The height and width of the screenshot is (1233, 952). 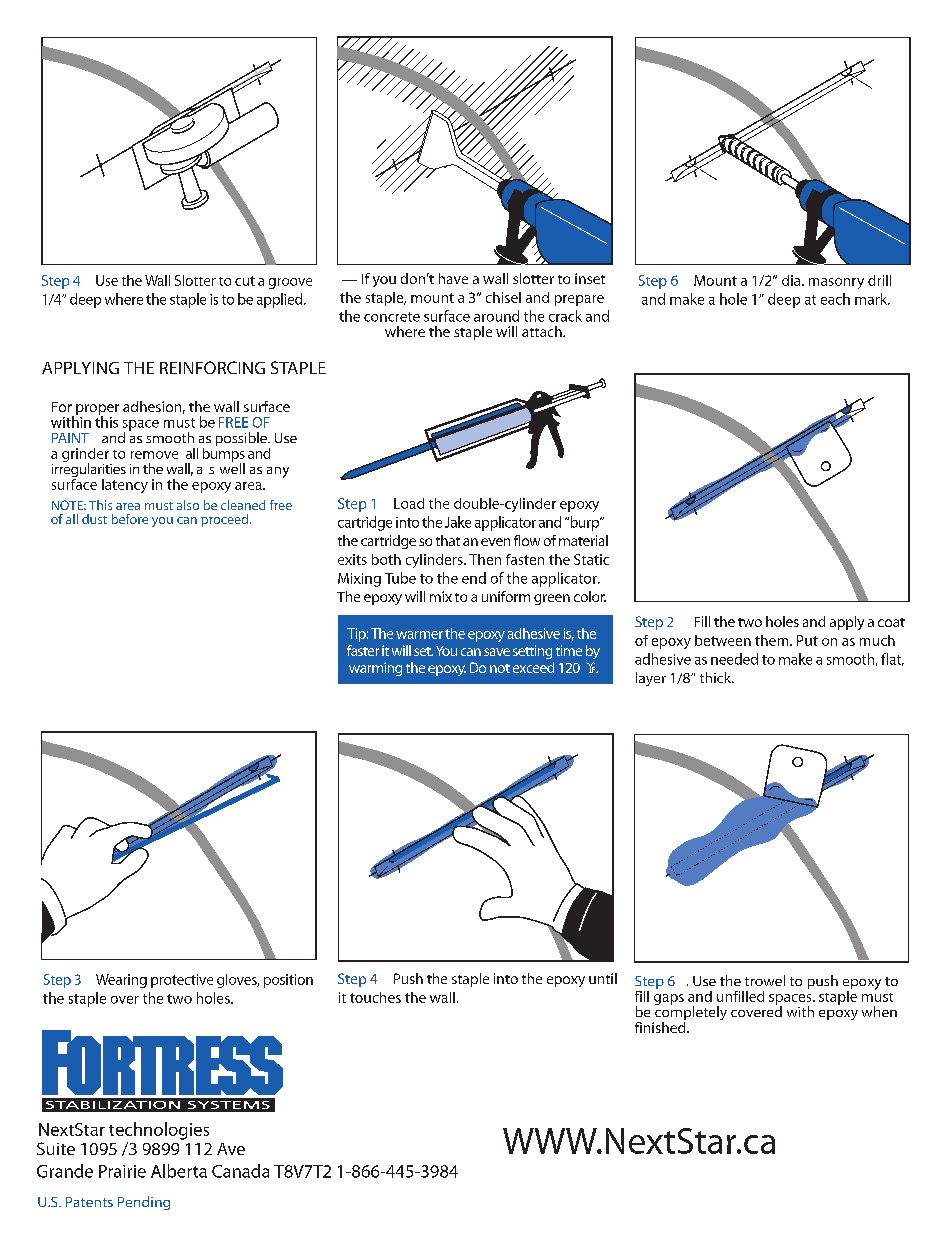 I want to click on until, so click(x=603, y=978).
